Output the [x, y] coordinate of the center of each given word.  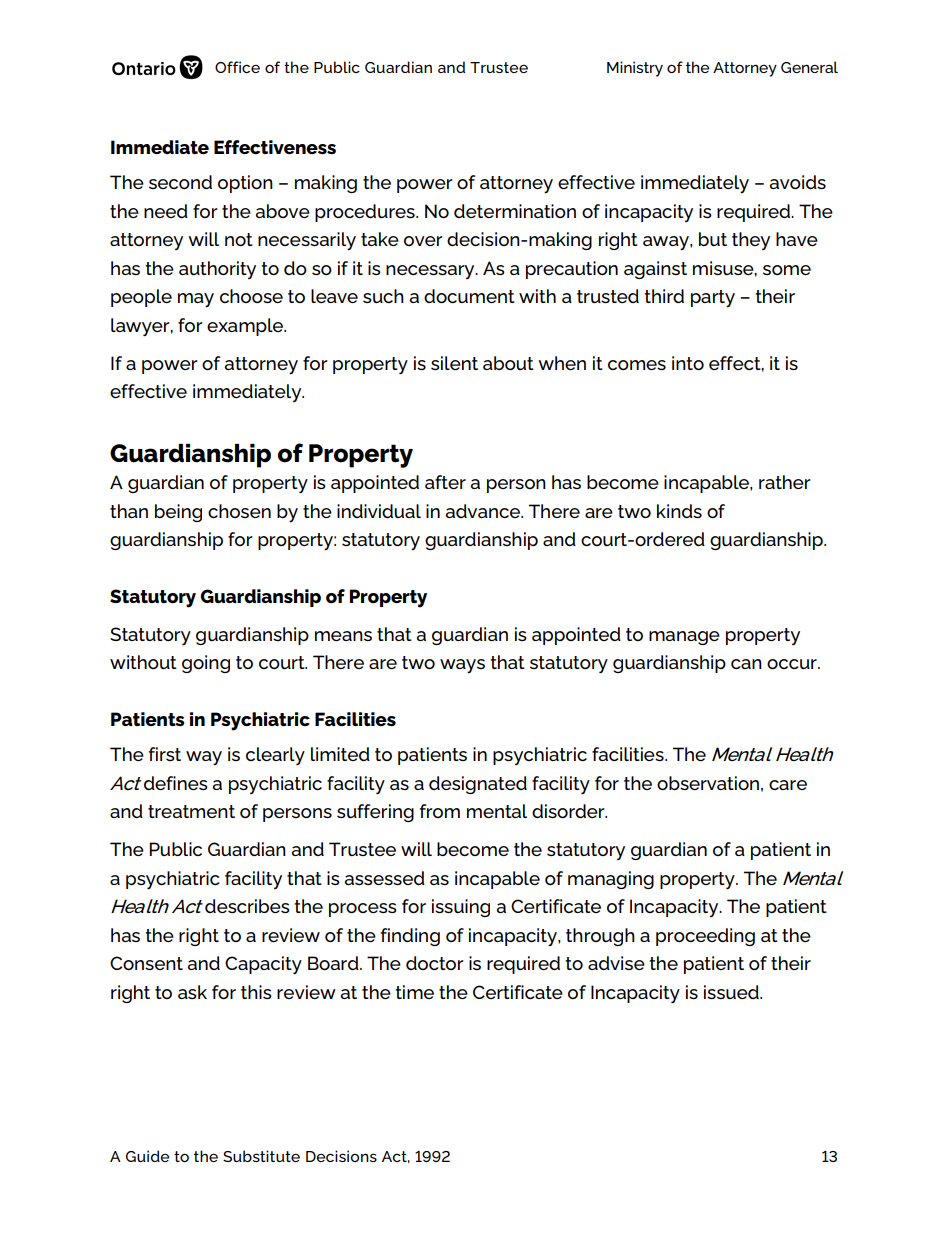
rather [785, 482]
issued [732, 992]
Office [237, 67]
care [788, 785]
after [445, 482]
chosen [239, 511]
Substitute [261, 1156]
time [414, 992]
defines [176, 783]
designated [478, 785]
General [809, 67]
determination [515, 211]
